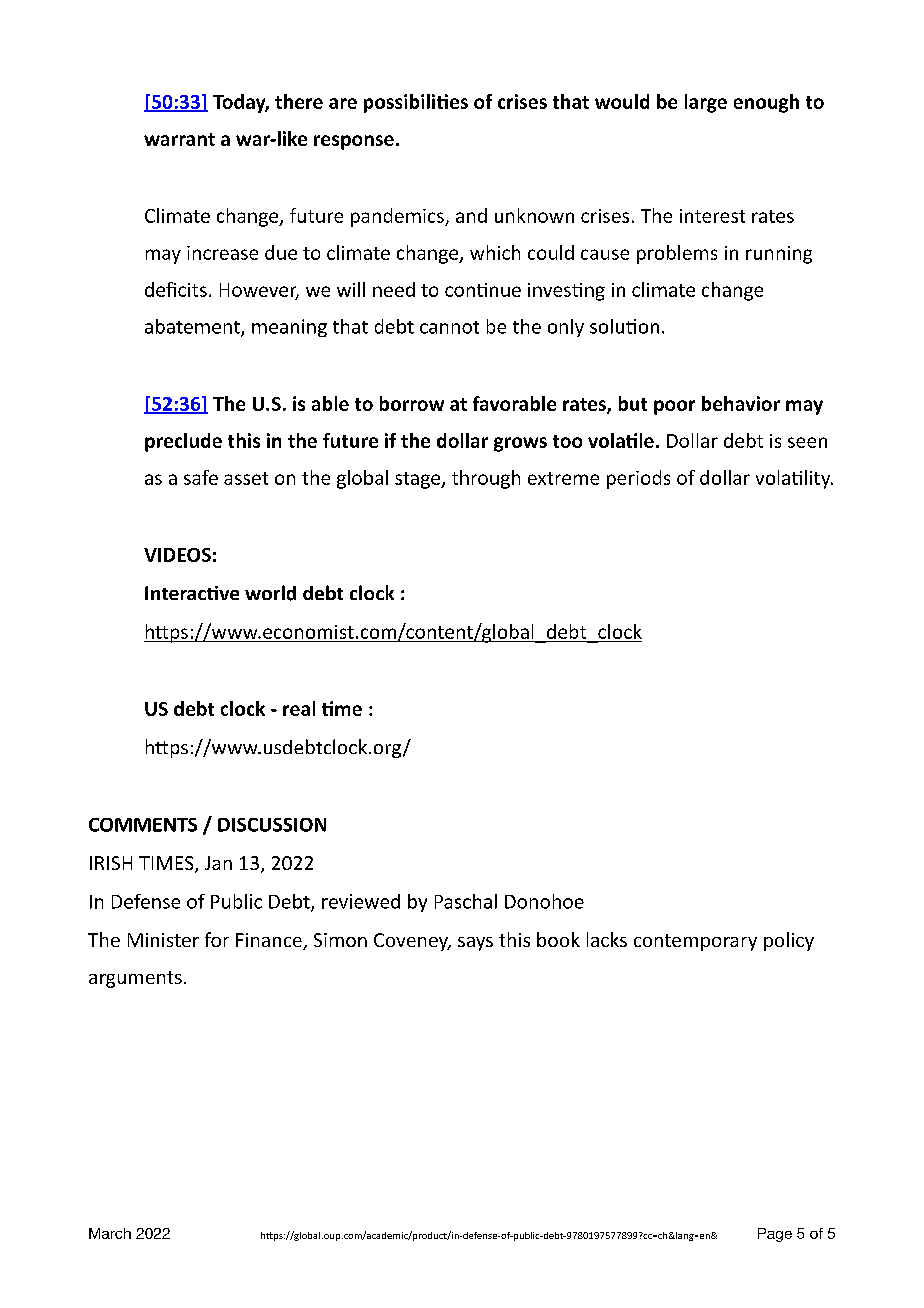 This image has width=924, height=1308. I want to click on world, so click(270, 593).
